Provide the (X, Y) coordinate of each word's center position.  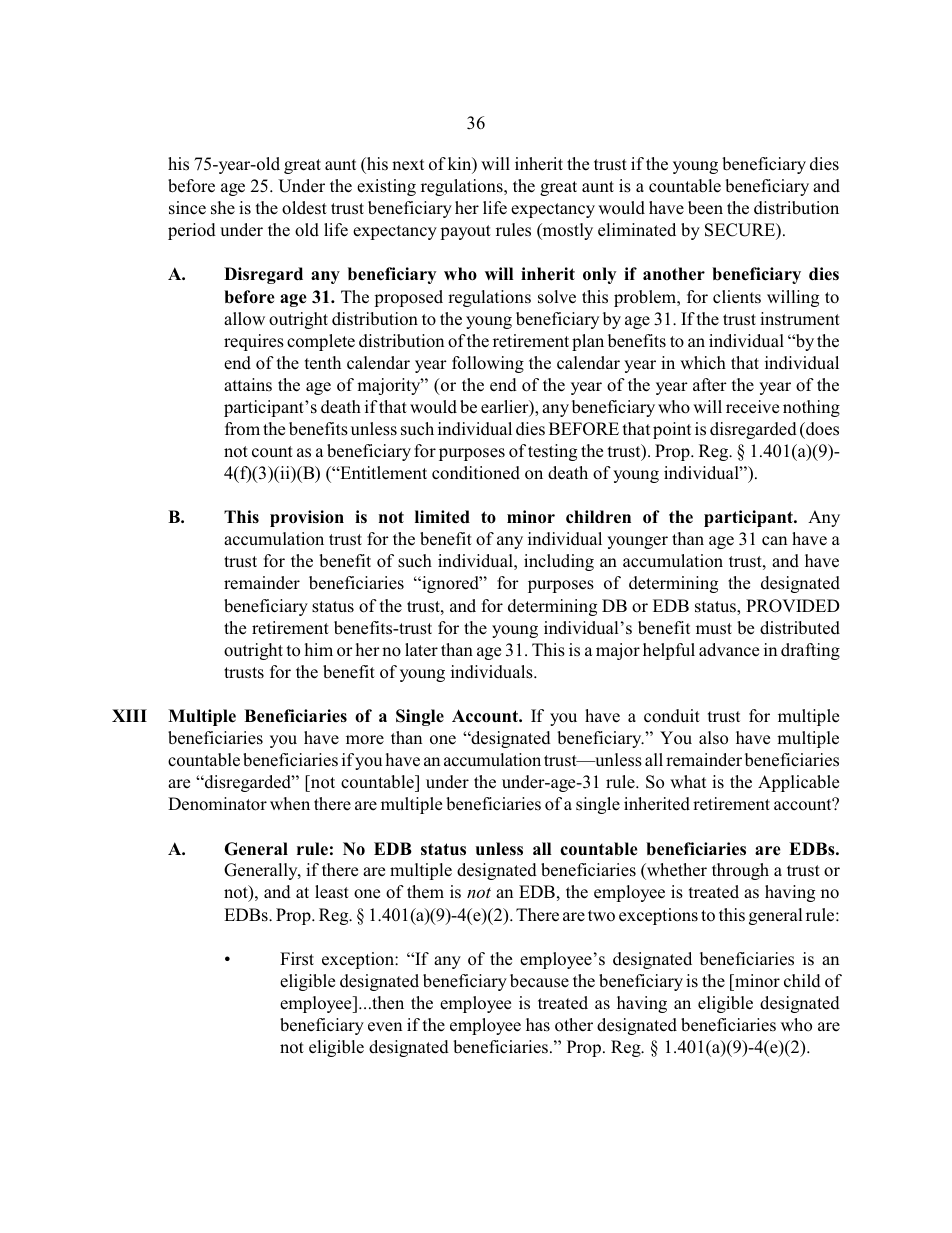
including (559, 562)
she (223, 208)
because (539, 981)
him (318, 649)
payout (465, 232)
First (297, 959)
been (705, 208)
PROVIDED (793, 606)
